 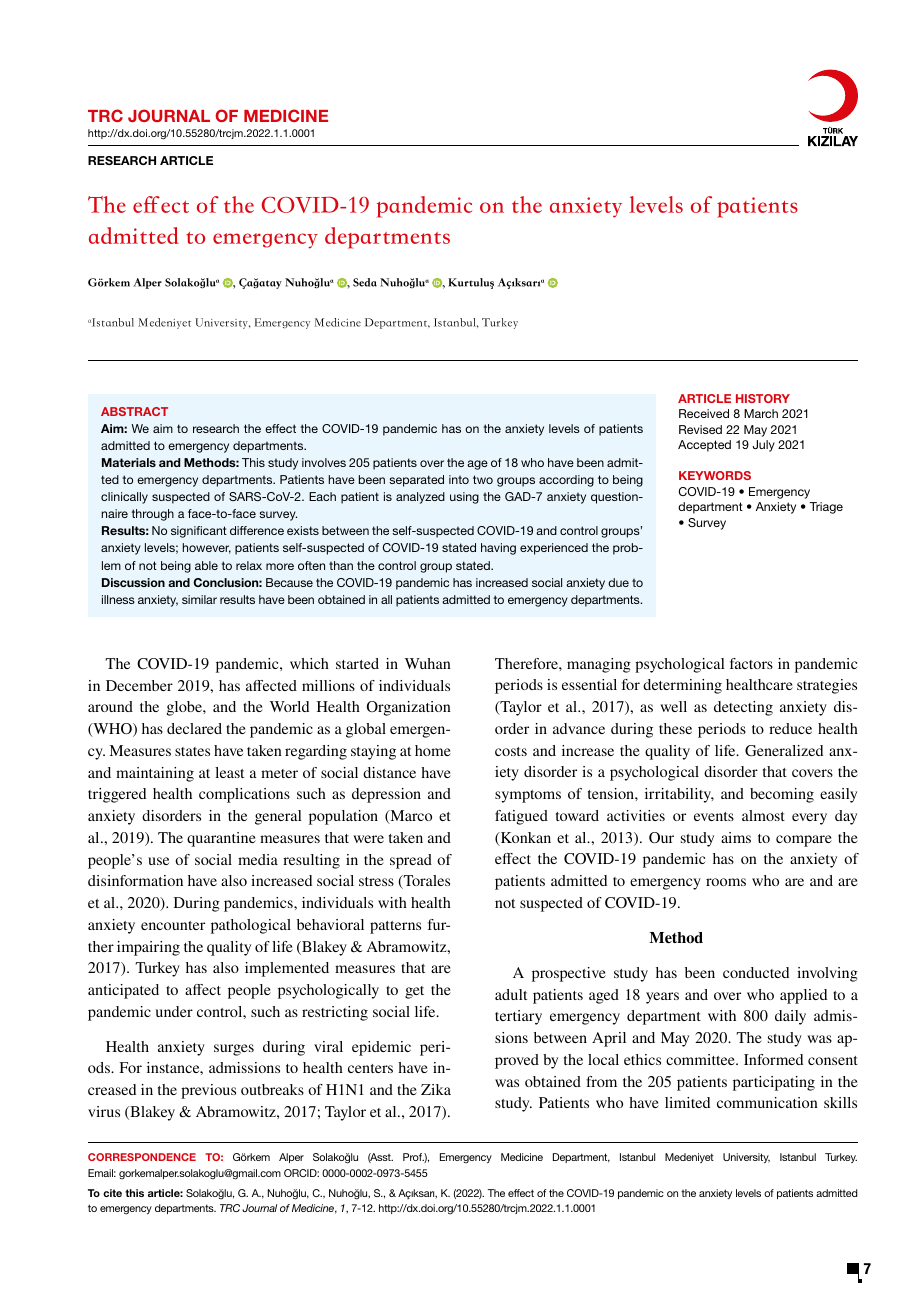 What do you see at coordinates (206, 565) in the page?
I see `able` at bounding box center [206, 565].
